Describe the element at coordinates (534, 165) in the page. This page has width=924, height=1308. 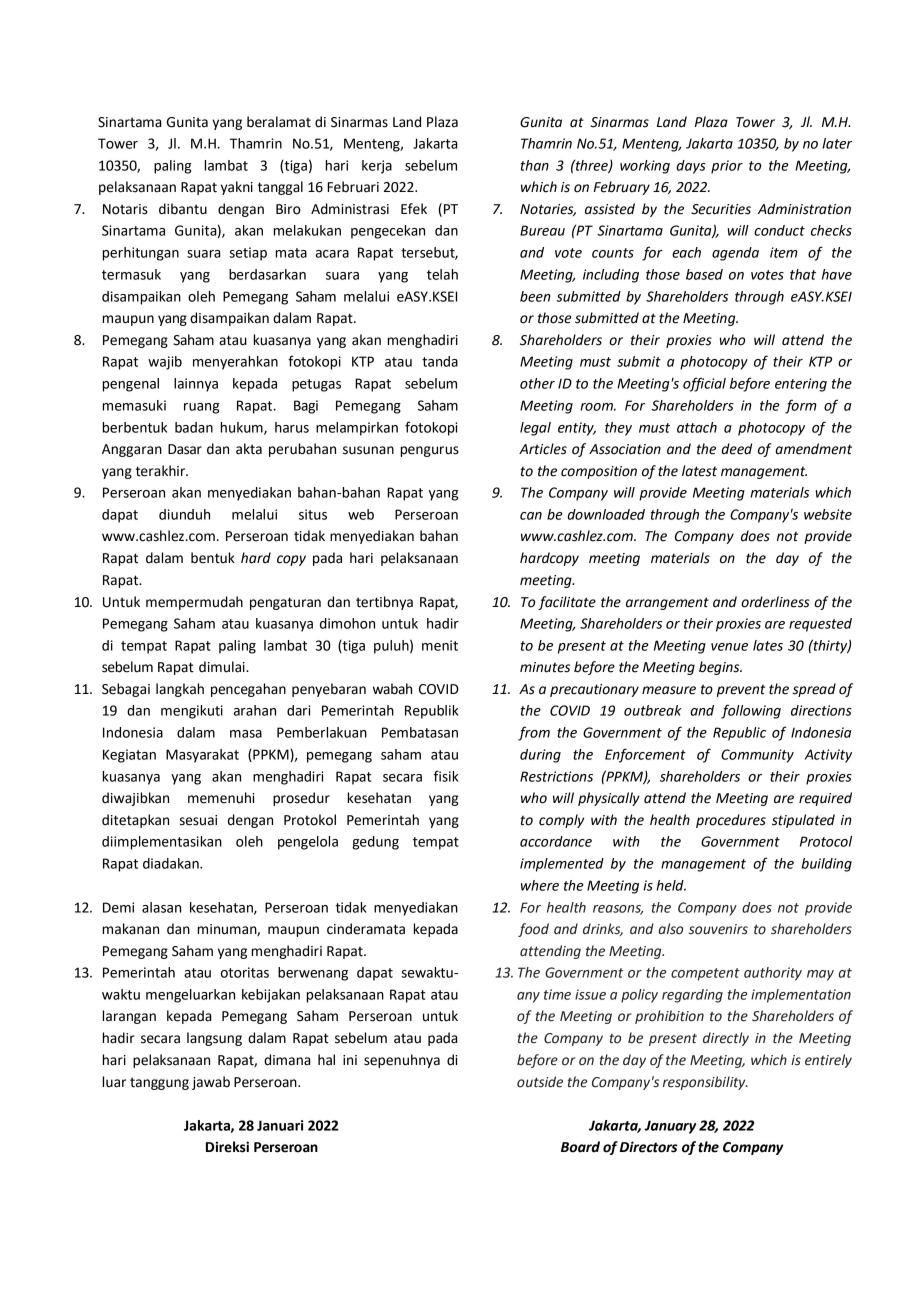
I see `than` at that location.
